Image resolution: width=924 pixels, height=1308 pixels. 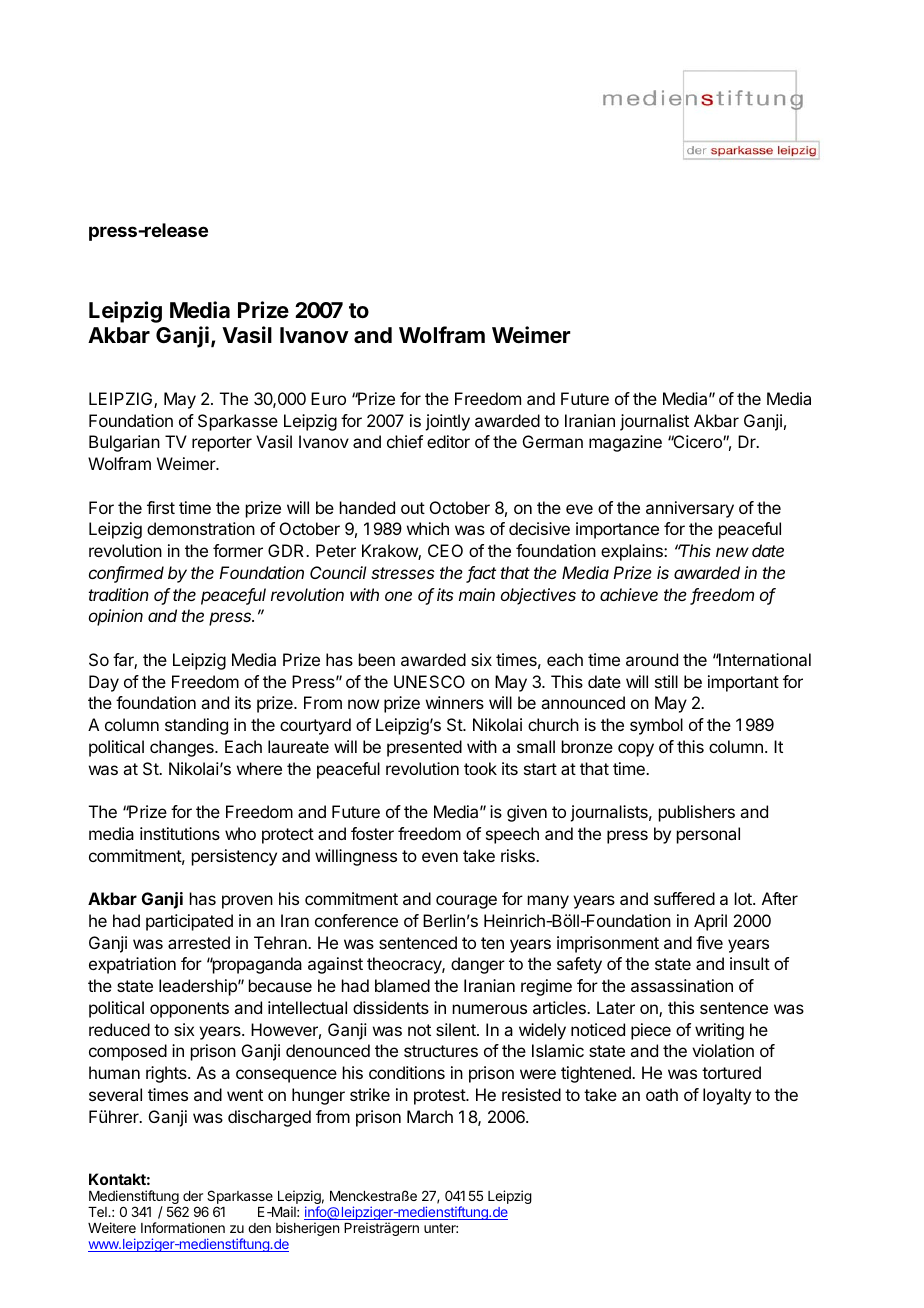 What do you see at coordinates (222, 444) in the page?
I see `reporter` at bounding box center [222, 444].
